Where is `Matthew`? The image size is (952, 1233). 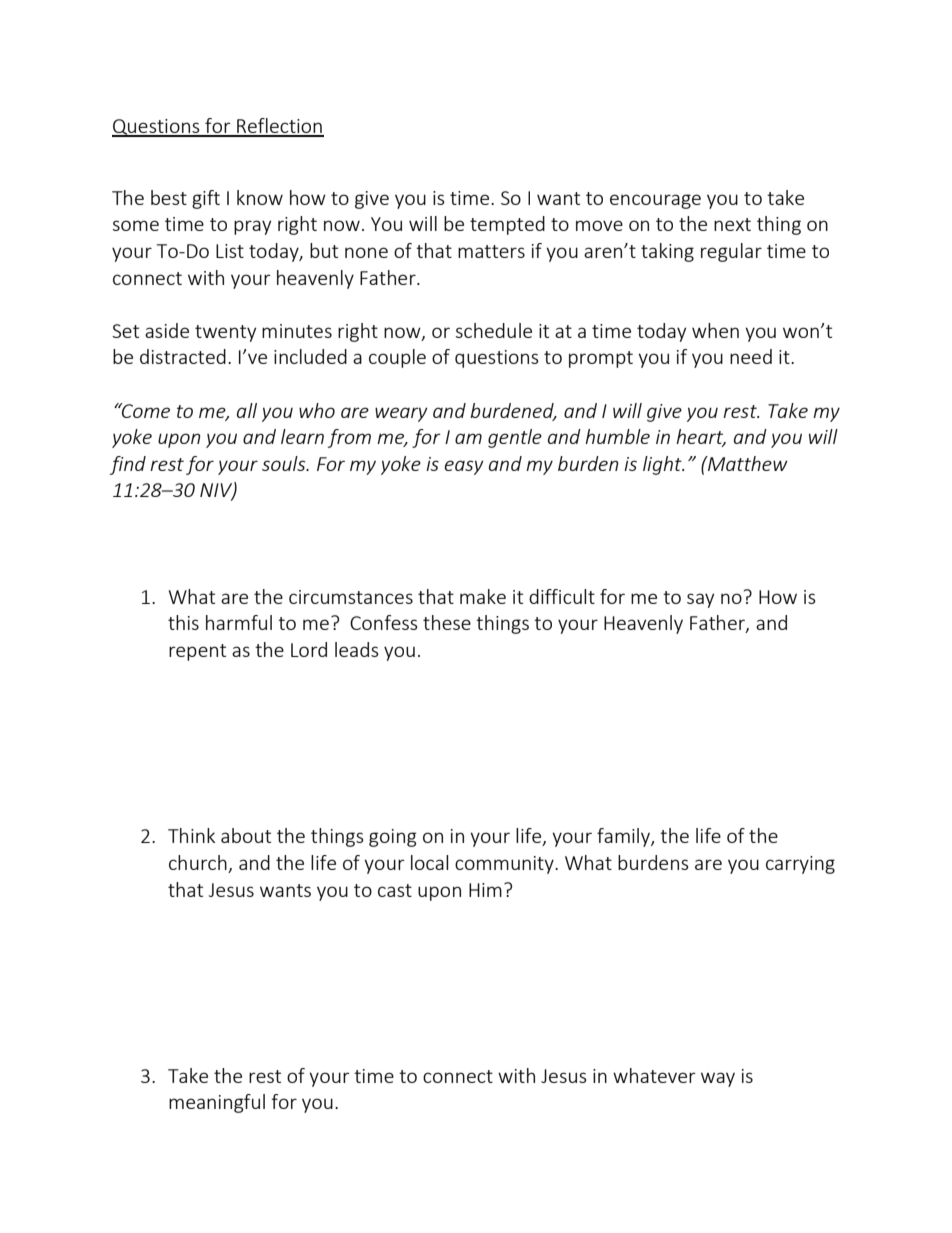
Matthew is located at coordinates (747, 463).
